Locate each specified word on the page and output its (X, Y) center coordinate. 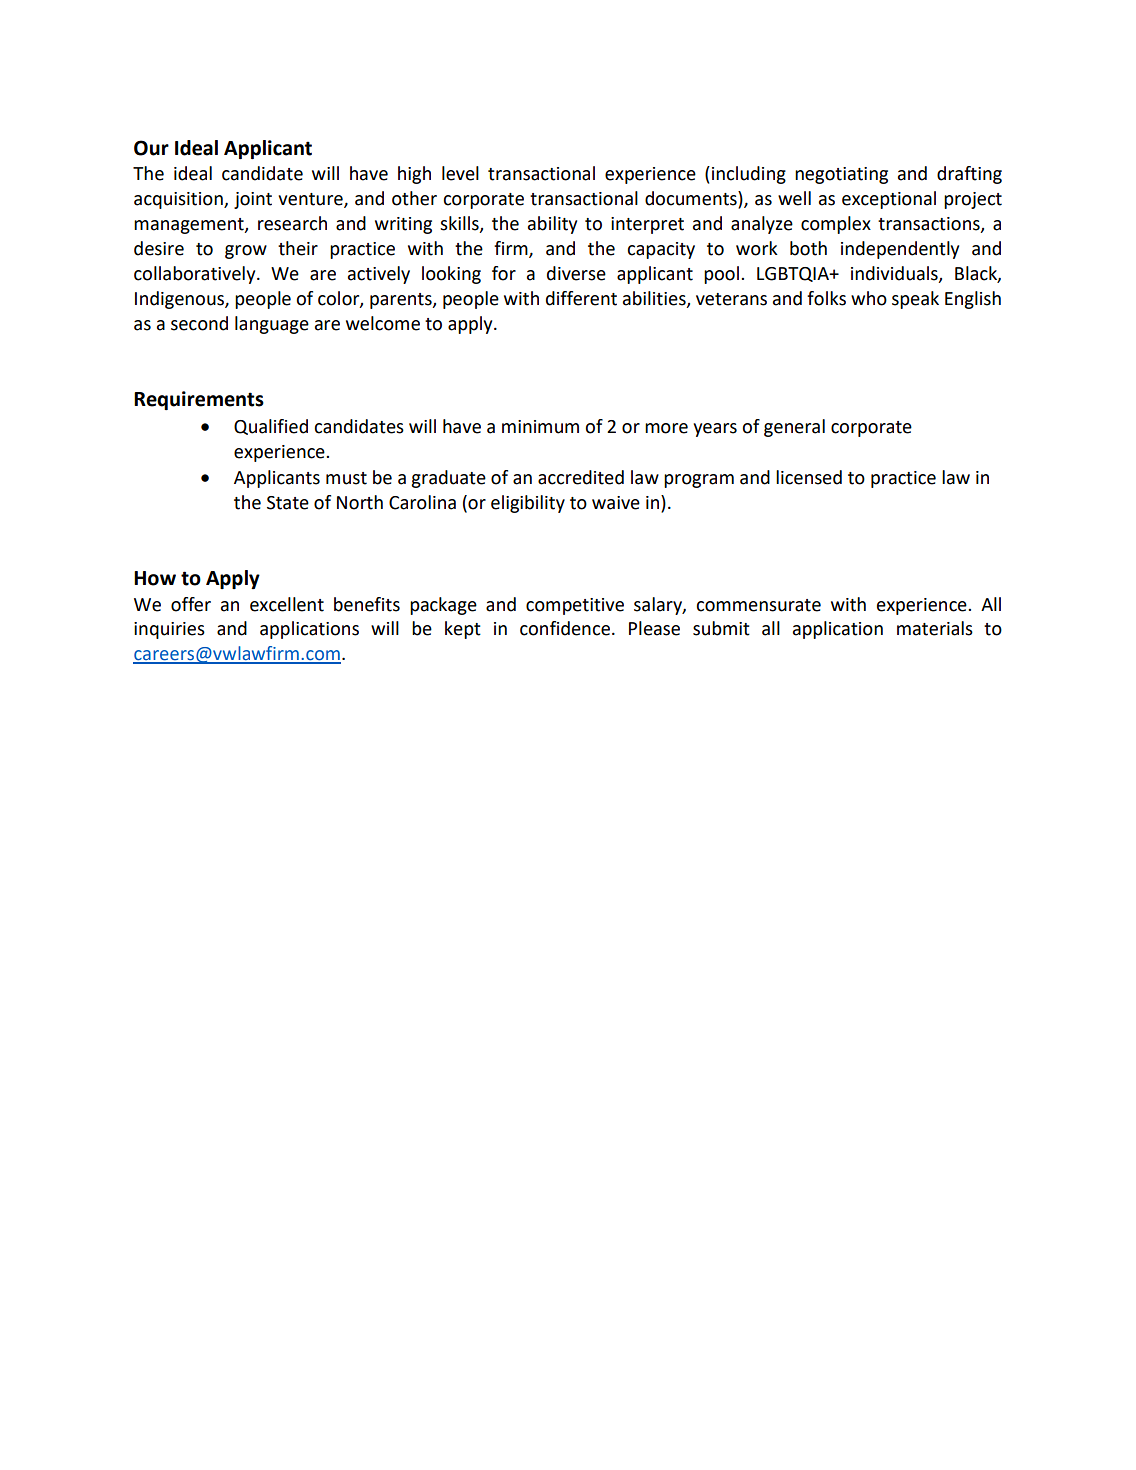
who (869, 298)
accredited (581, 477)
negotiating (841, 175)
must (346, 478)
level (460, 173)
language (272, 325)
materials (935, 628)
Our (151, 148)
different (581, 298)
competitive (575, 606)
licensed (809, 477)
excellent (287, 604)
